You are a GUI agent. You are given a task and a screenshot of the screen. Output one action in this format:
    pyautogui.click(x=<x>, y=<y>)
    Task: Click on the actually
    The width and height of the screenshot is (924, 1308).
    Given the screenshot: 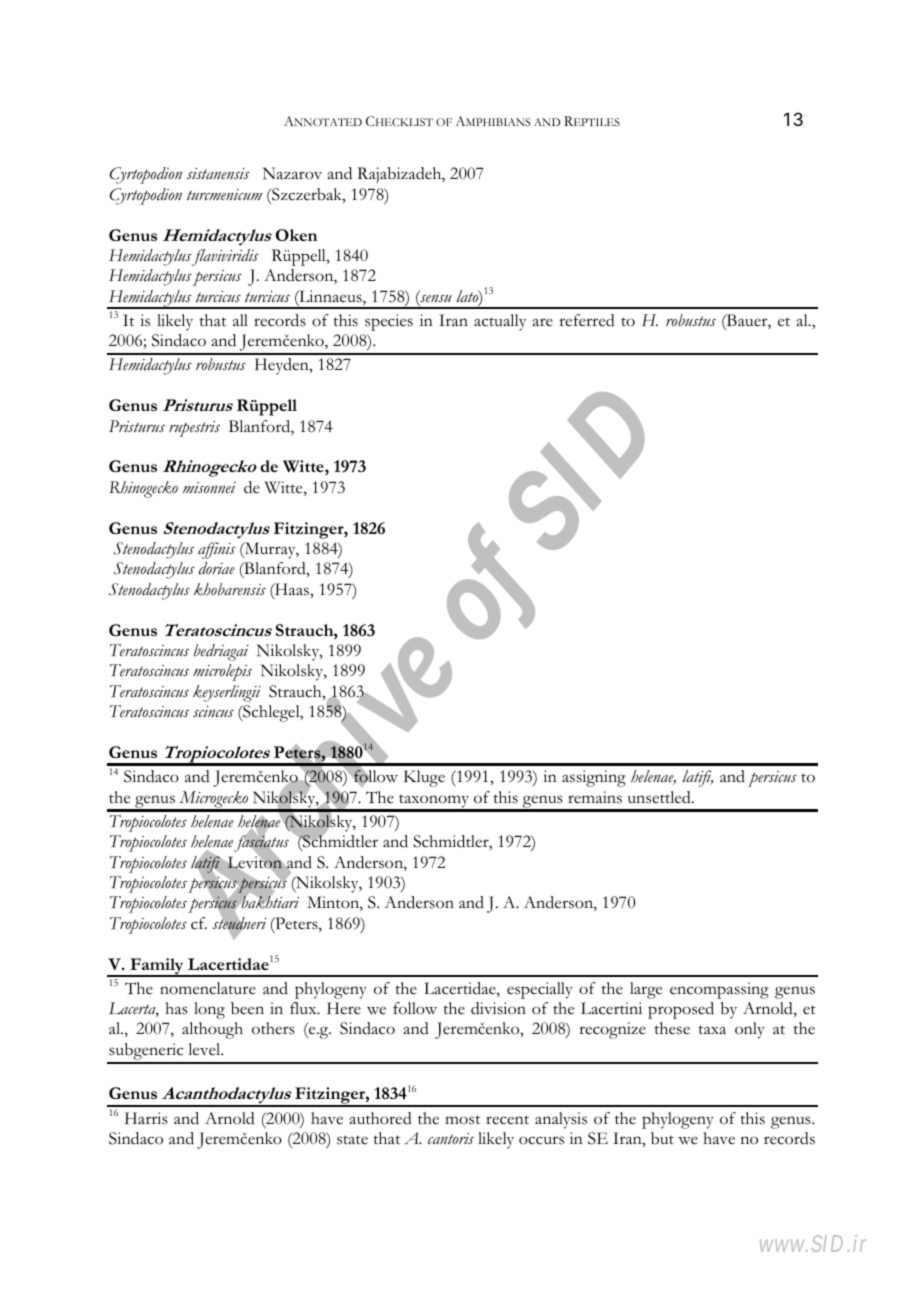 What is the action you would take?
    pyautogui.click(x=500, y=322)
